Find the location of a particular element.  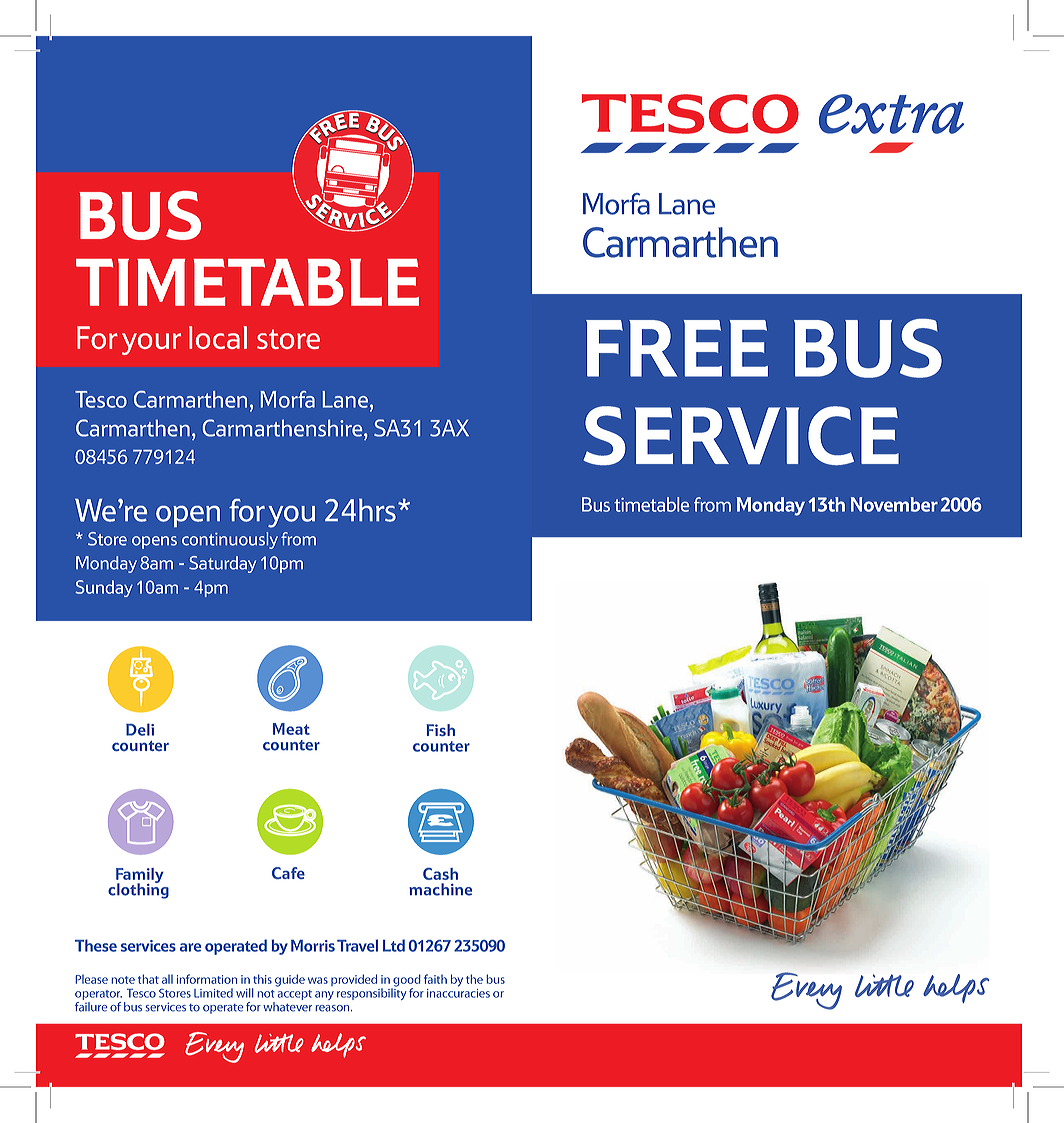

inaccuracies is located at coordinates (458, 992).
